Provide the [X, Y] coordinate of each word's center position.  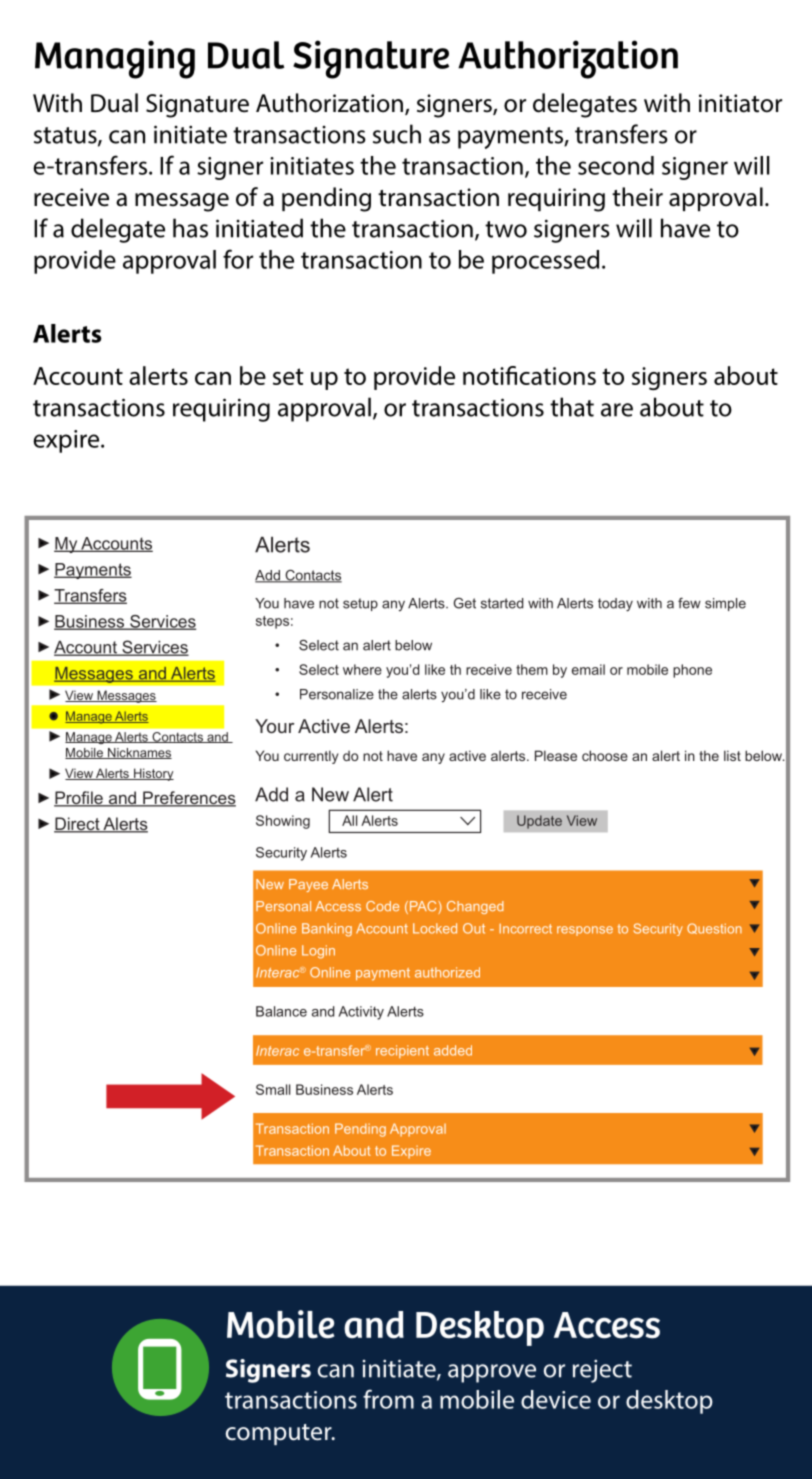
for [238, 259]
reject [602, 1371]
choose [605, 755]
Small [273, 1089]
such [397, 134]
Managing [115, 59]
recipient [402, 1051]
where [362, 669]
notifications [529, 375]
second [616, 165]
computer [280, 1434]
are [617, 410]
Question [714, 928]
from [388, 1399]
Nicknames [139, 753]
